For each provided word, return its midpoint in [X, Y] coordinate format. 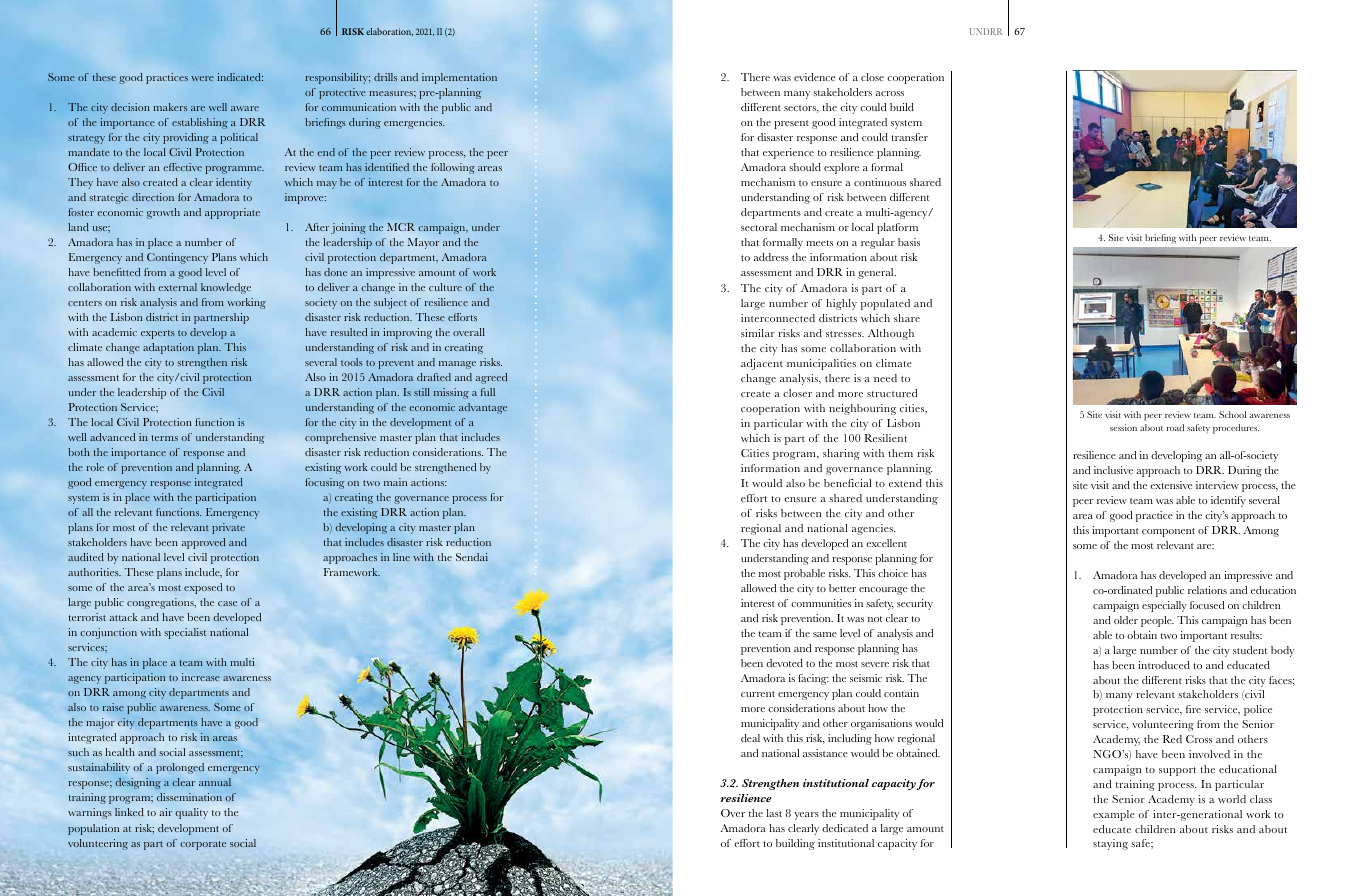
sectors [801, 109]
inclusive [1113, 470]
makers [170, 107]
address [771, 257]
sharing [841, 454]
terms [164, 438]
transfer [909, 137]
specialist [185, 633]
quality [191, 813]
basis [909, 242]
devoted [784, 663]
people [1157, 621]
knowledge [226, 288]
